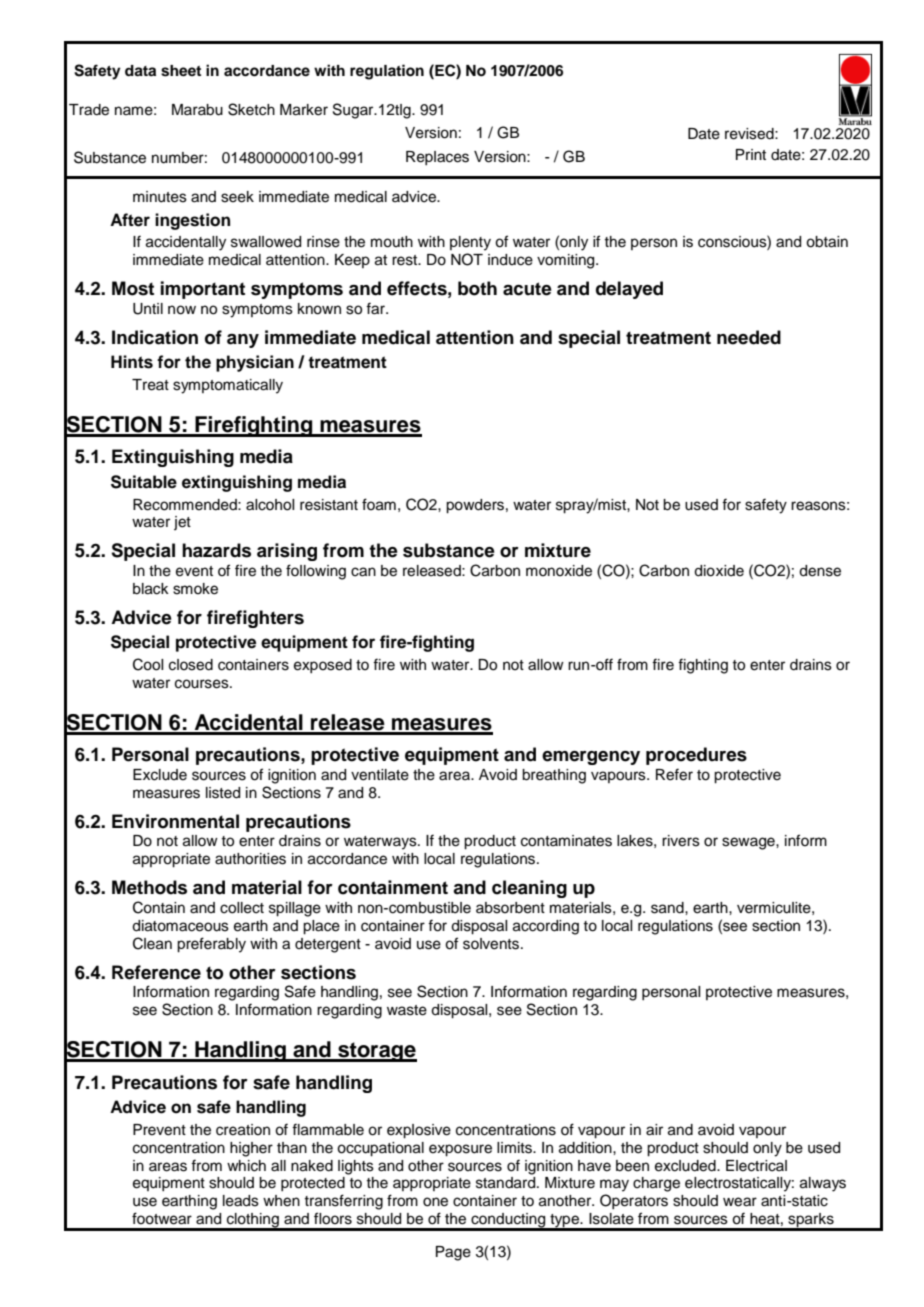 Image resolution: width=924 pixels, height=1307 pixels. What do you see at coordinates (477, 288) in the document?
I see `both` at bounding box center [477, 288].
